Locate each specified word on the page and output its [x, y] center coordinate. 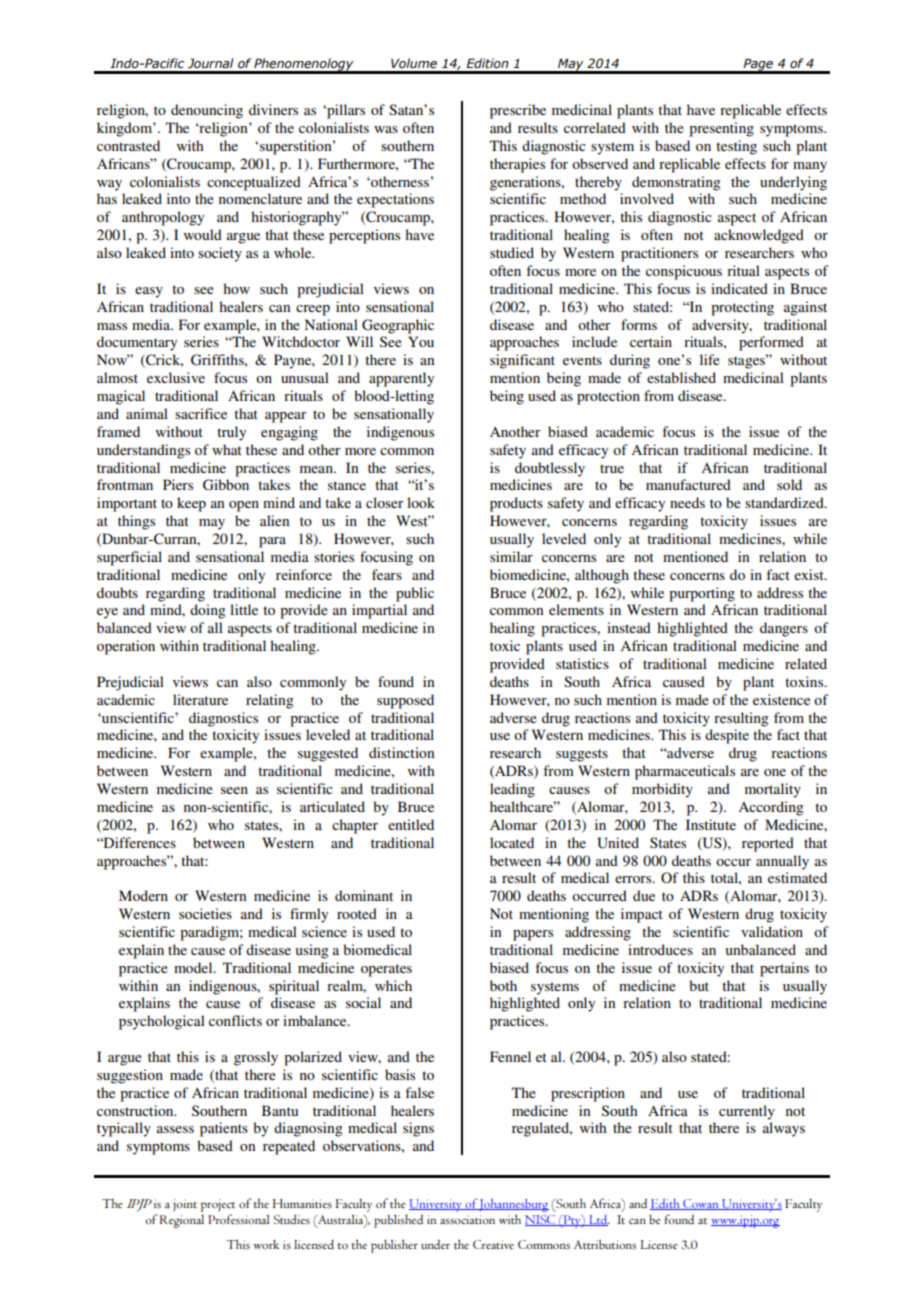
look [421, 502]
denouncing [207, 111]
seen [234, 790]
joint [185, 1205]
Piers [178, 484]
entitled [411, 824]
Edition [487, 63]
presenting [721, 129]
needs [687, 502]
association [467, 1220]
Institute [711, 824]
